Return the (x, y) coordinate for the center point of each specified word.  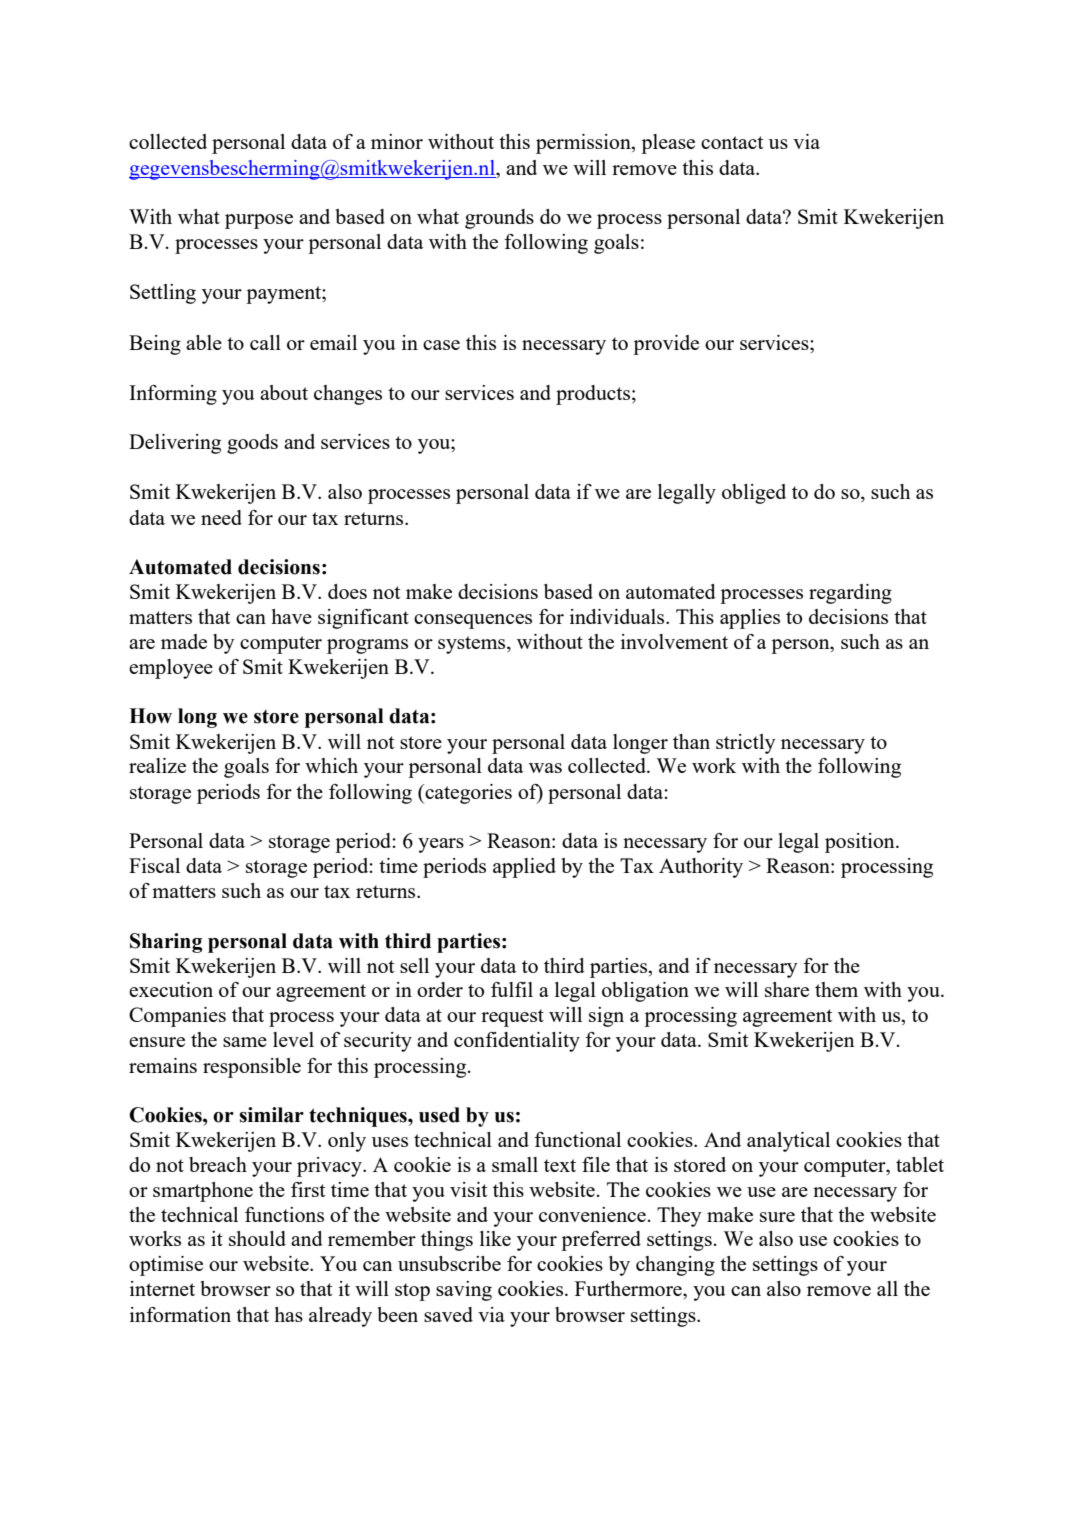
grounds (499, 219)
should (257, 1238)
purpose (259, 221)
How (150, 716)
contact (732, 142)
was (545, 768)
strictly (746, 744)
